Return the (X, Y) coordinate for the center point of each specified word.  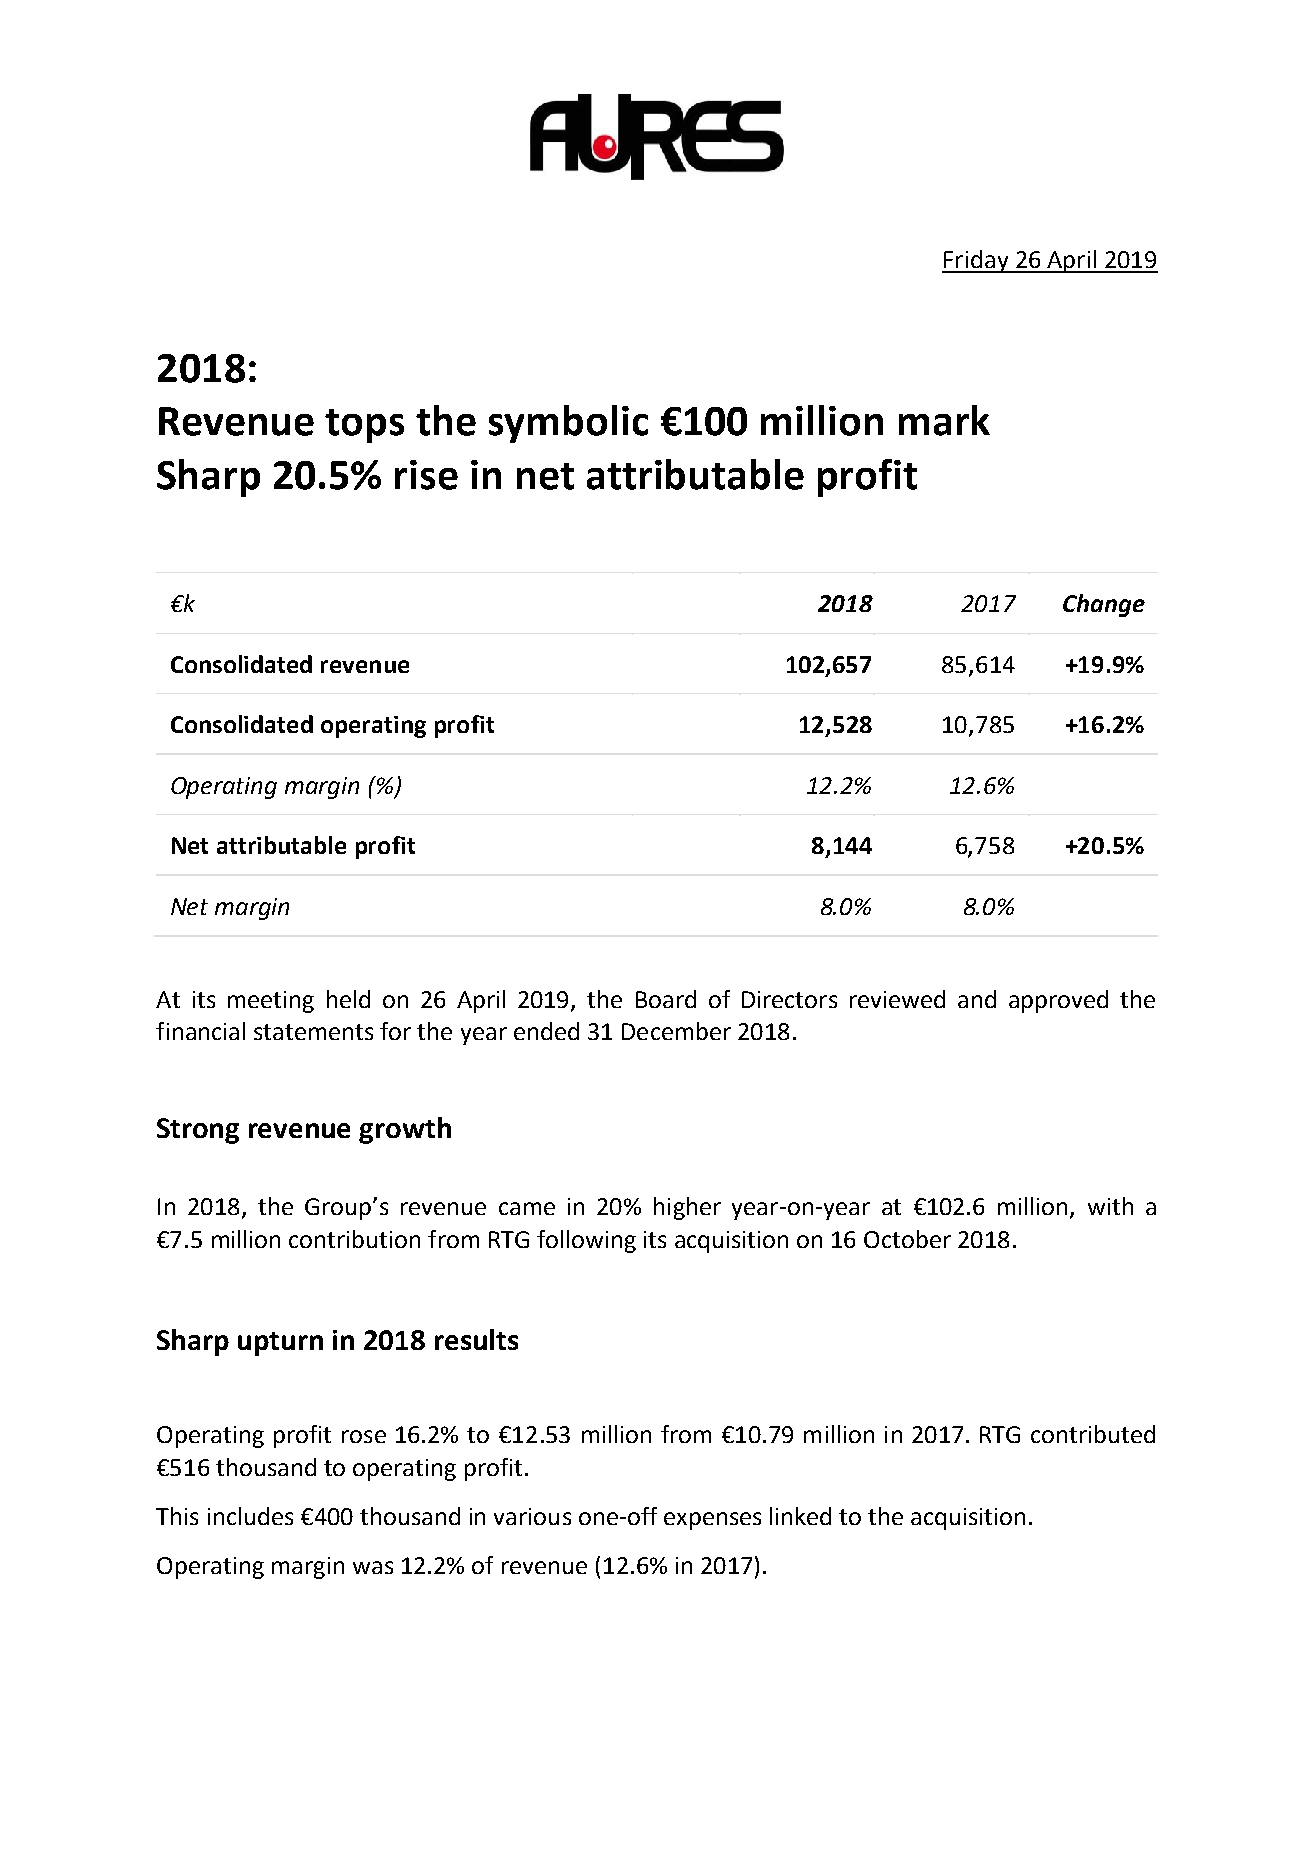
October (907, 1239)
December (676, 1031)
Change (1104, 605)
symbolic (568, 424)
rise (426, 475)
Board (666, 999)
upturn (280, 1344)
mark (944, 420)
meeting (271, 1002)
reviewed (897, 999)
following (586, 1241)
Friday (976, 261)
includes (250, 1516)
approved (1058, 1001)
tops (364, 426)
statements (313, 1032)
